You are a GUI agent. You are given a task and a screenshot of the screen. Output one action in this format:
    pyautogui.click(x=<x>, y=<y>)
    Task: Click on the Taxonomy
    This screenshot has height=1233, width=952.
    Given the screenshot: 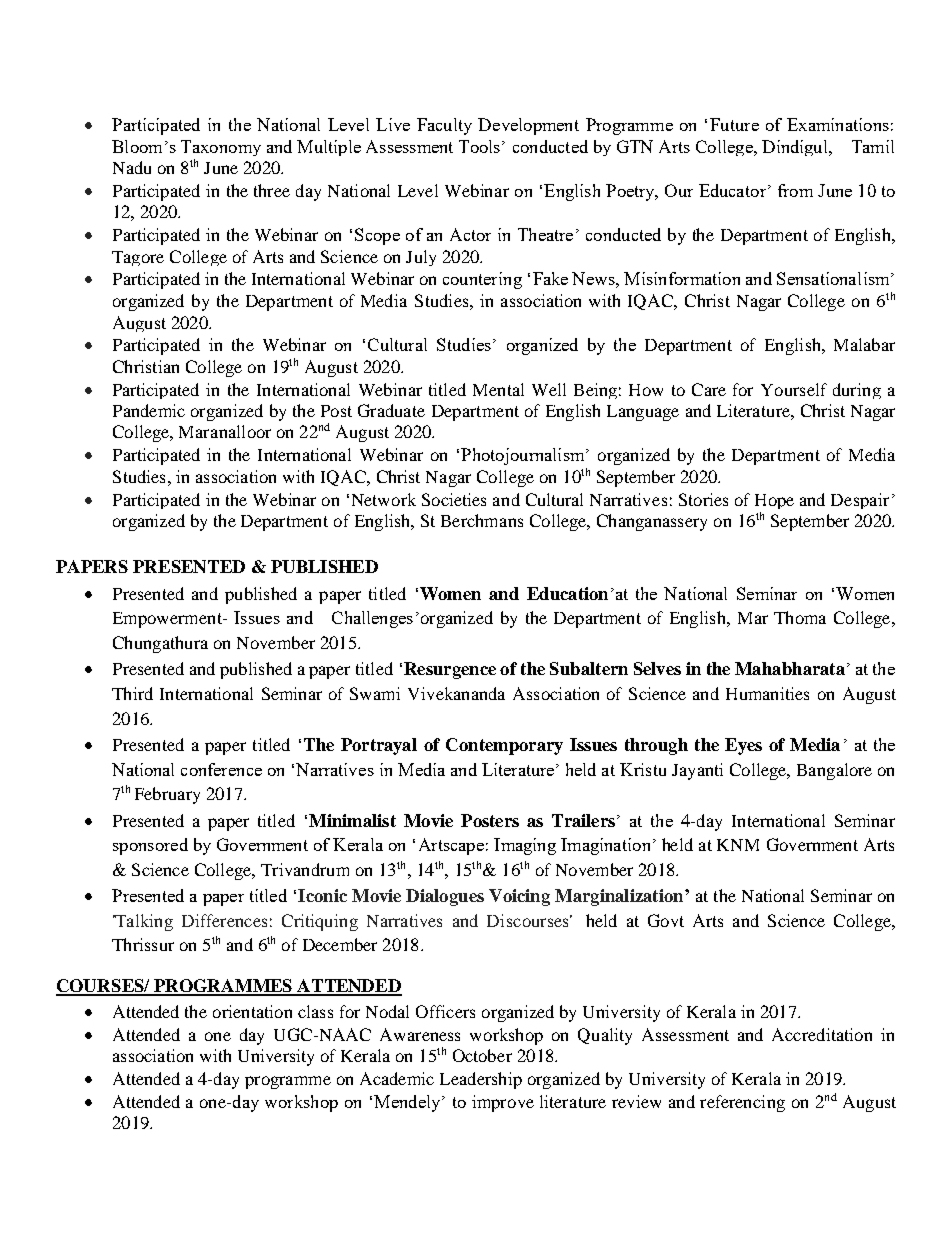 What is the action you would take?
    pyautogui.click(x=221, y=148)
